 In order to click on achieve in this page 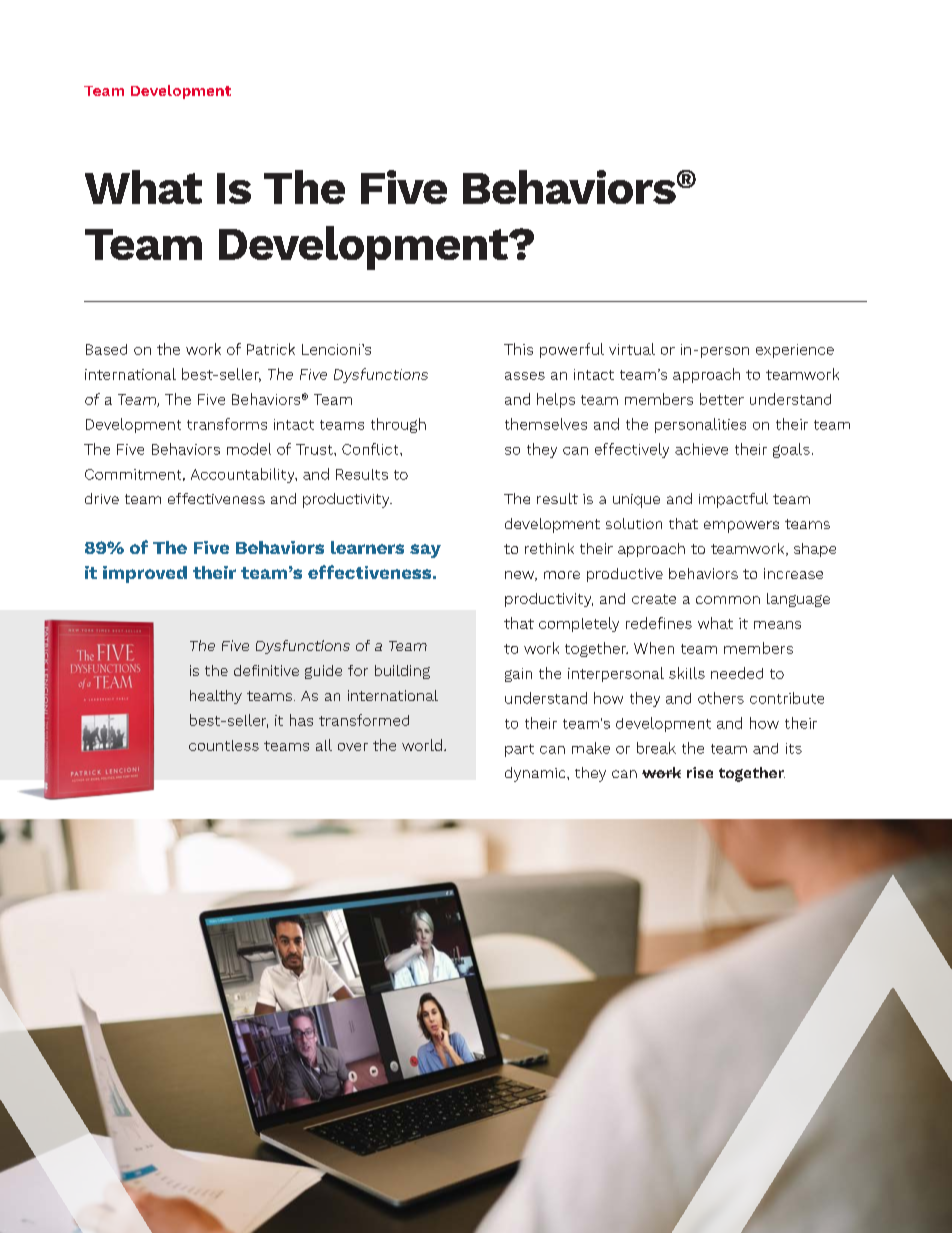, I will do `click(701, 449)`.
